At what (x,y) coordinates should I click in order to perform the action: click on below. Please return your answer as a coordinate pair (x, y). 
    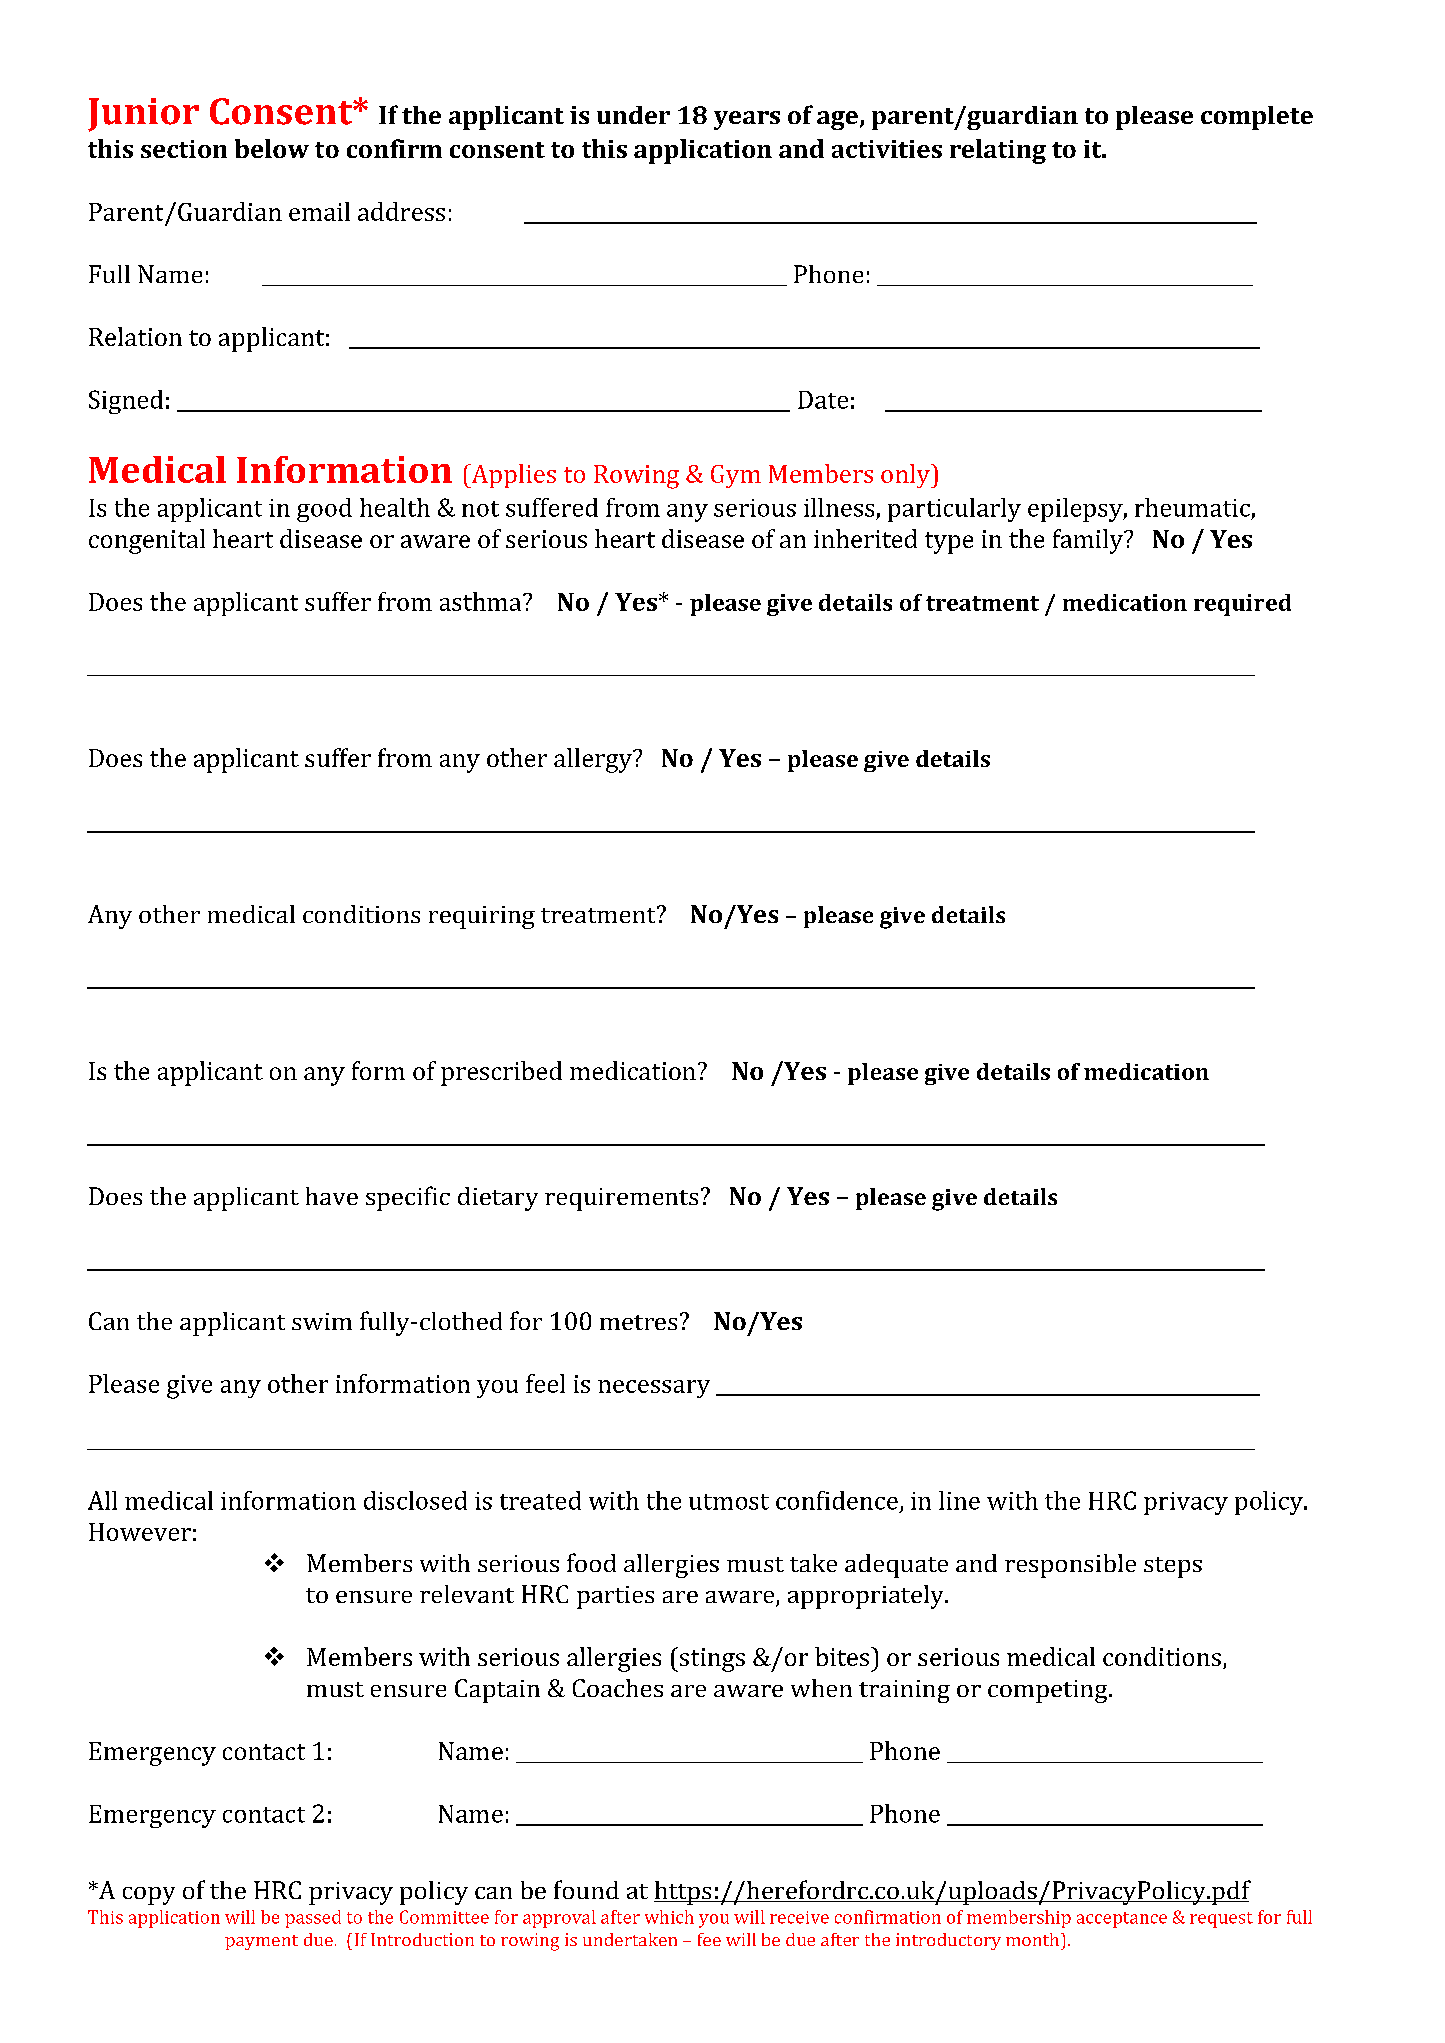
    Looking at the image, I should click on (272, 148).
